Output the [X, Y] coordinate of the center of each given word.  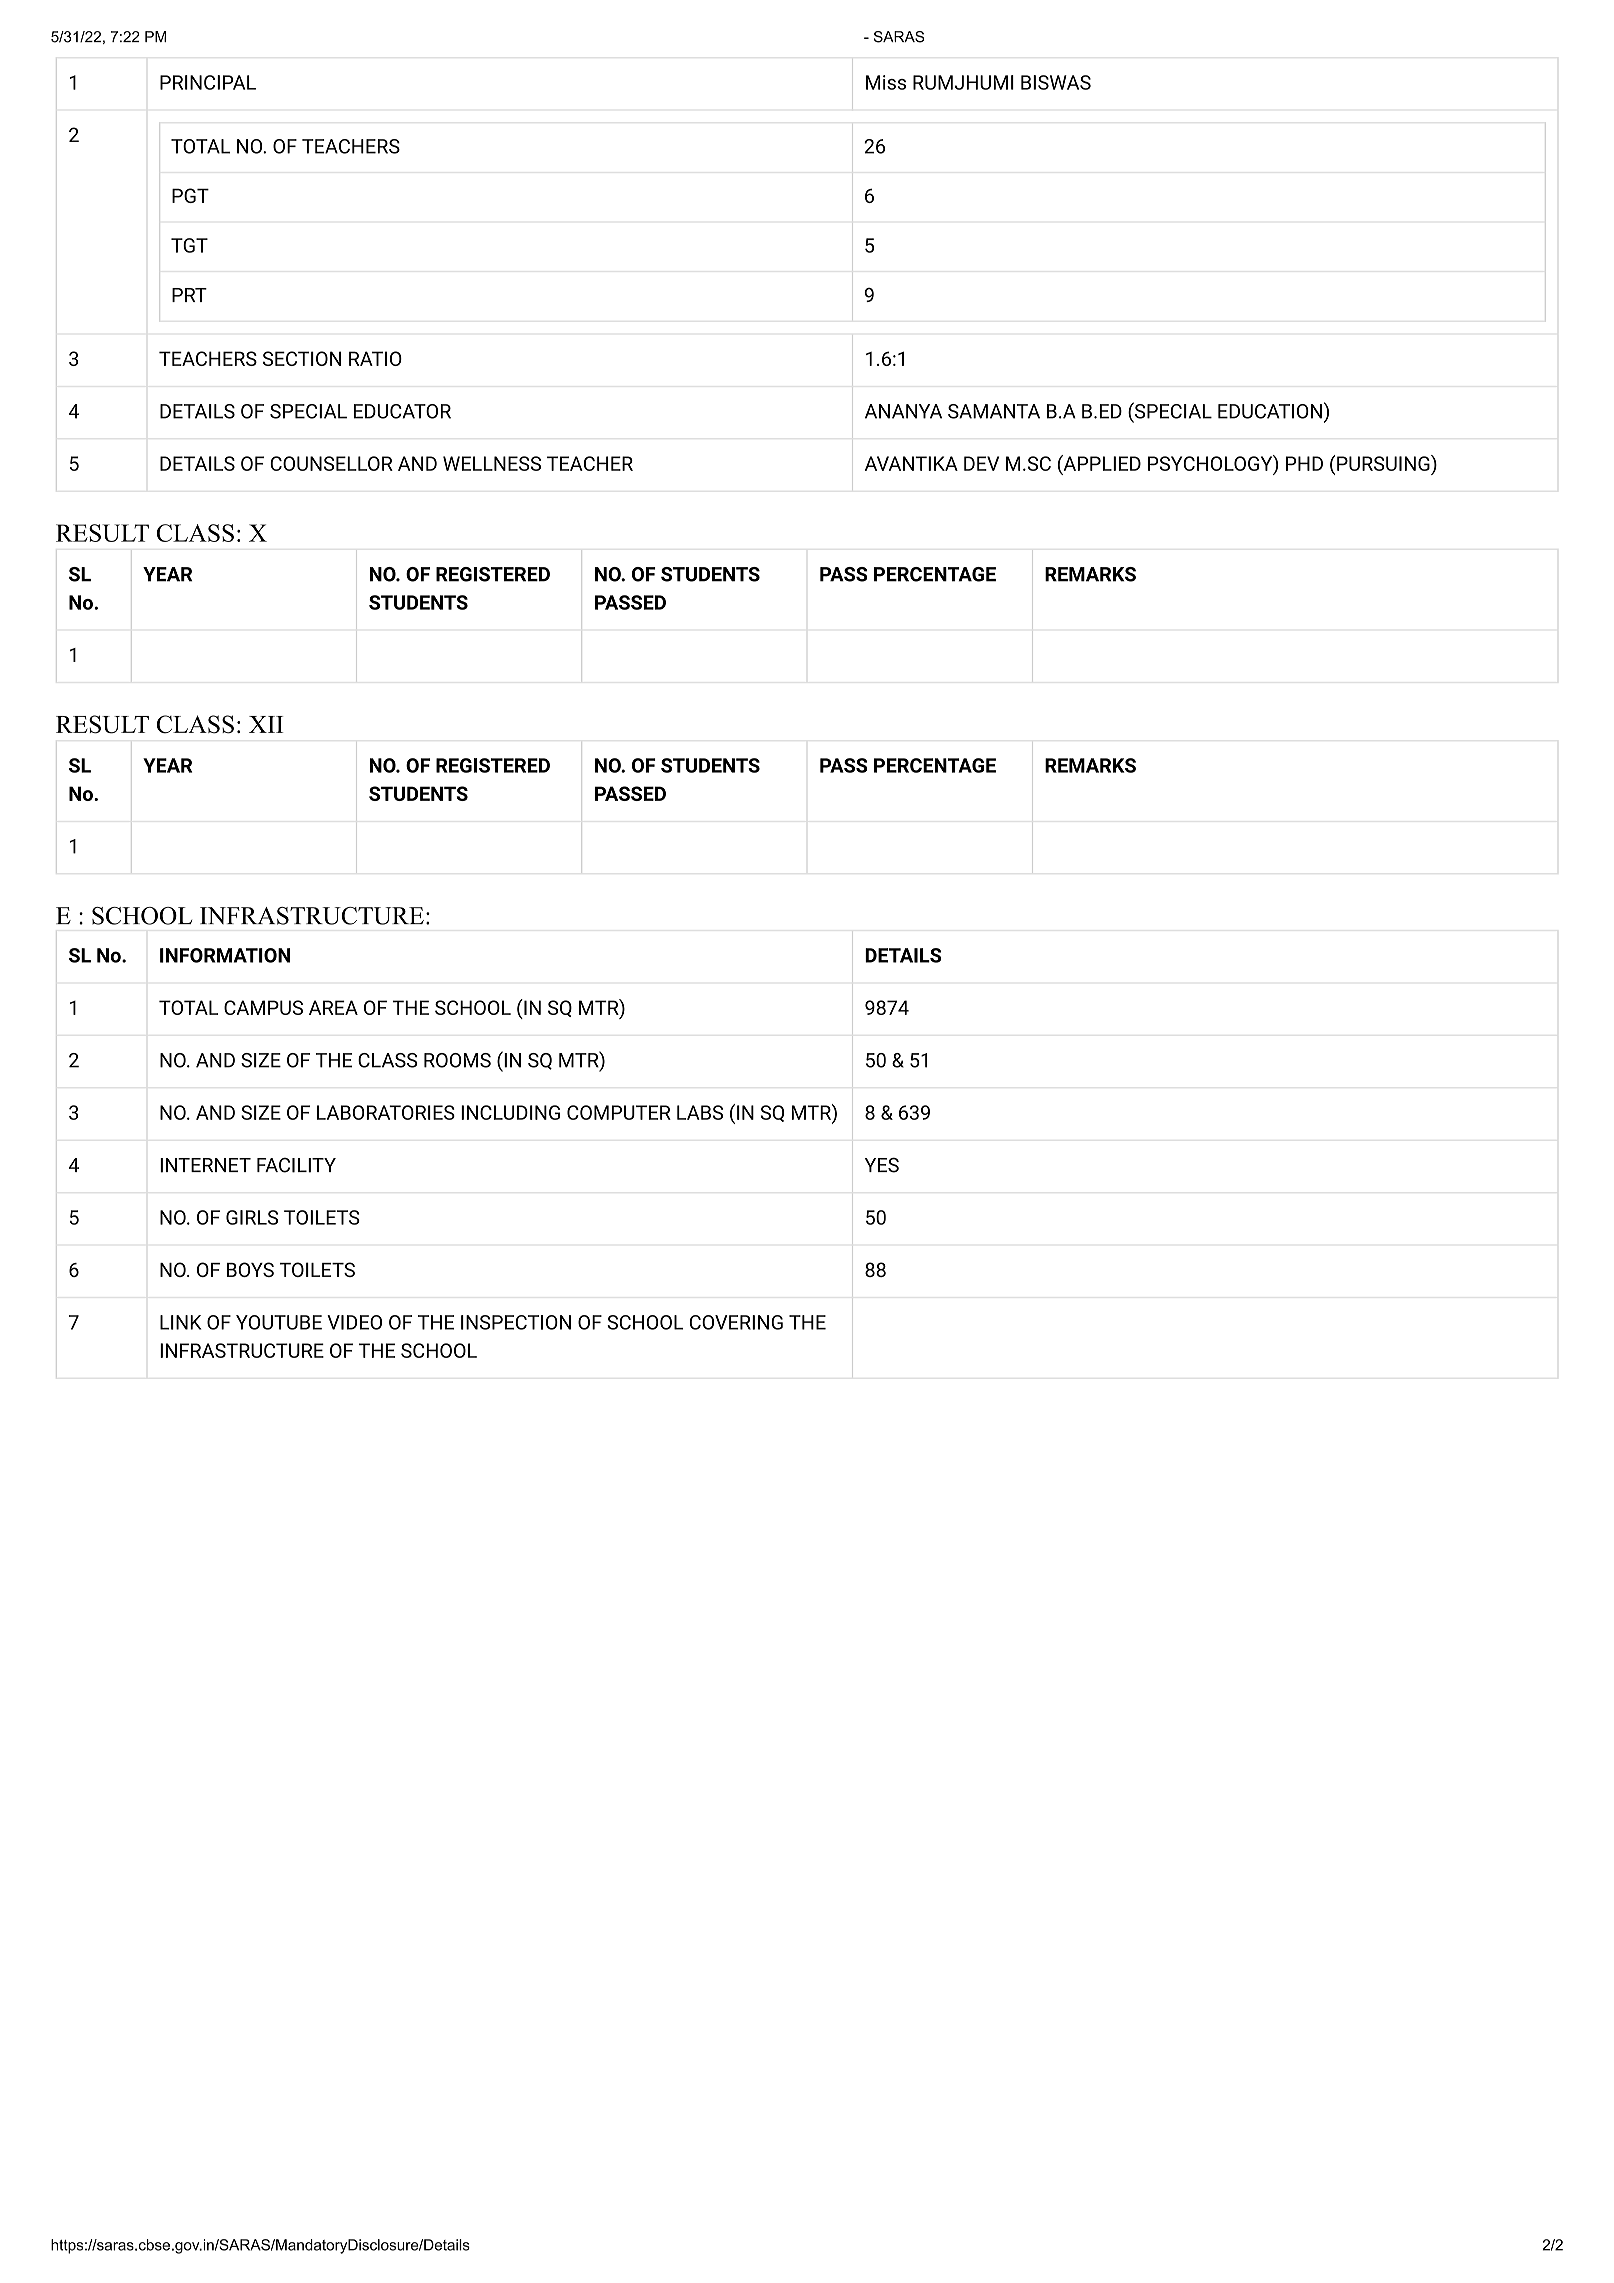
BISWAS [1056, 82]
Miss [886, 82]
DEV [981, 463]
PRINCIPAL [208, 82]
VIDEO [354, 1322]
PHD [1304, 463]
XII [266, 724]
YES [882, 1165]
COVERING [736, 1322]
